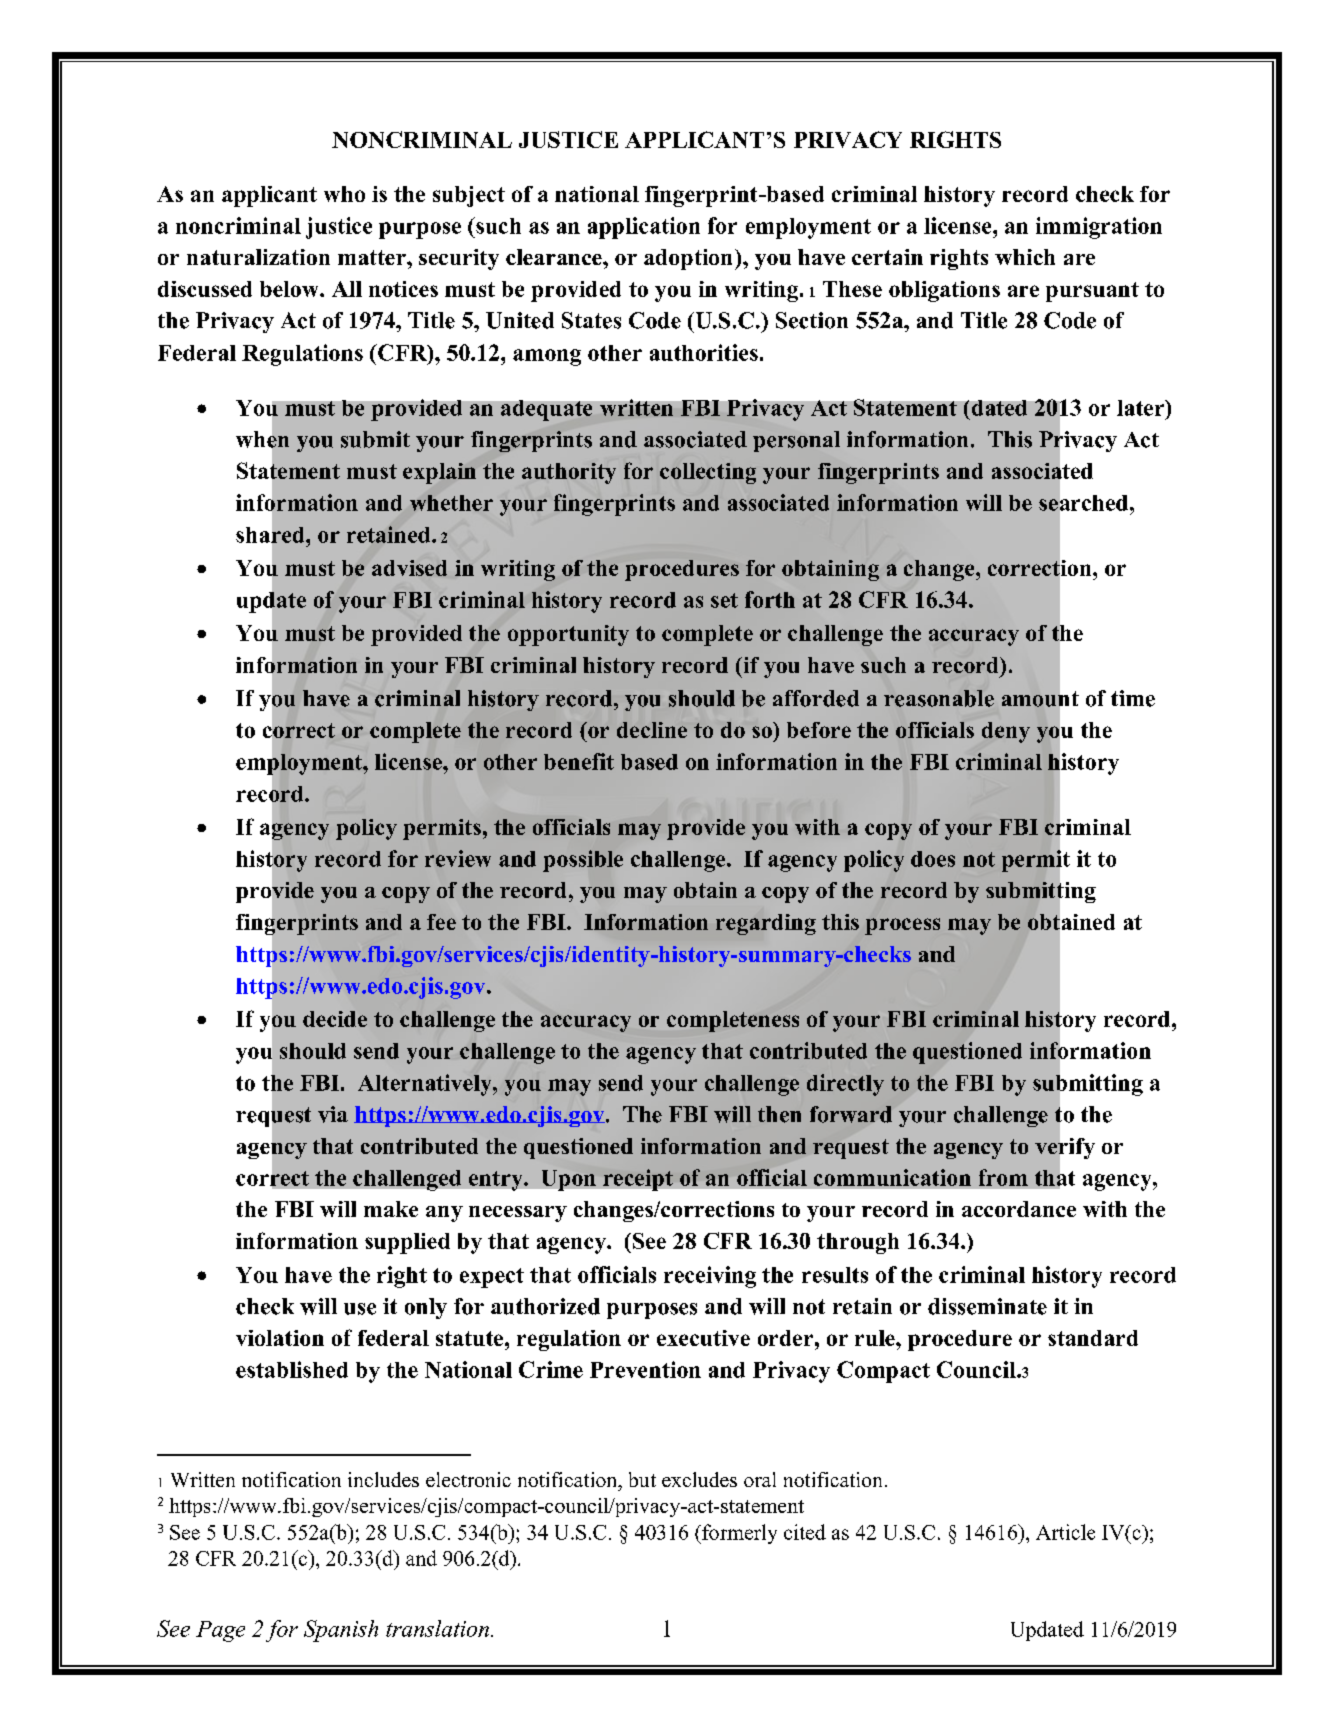 The height and width of the image is (1727, 1334). What do you see at coordinates (373, 257) in the image?
I see `matter` at bounding box center [373, 257].
